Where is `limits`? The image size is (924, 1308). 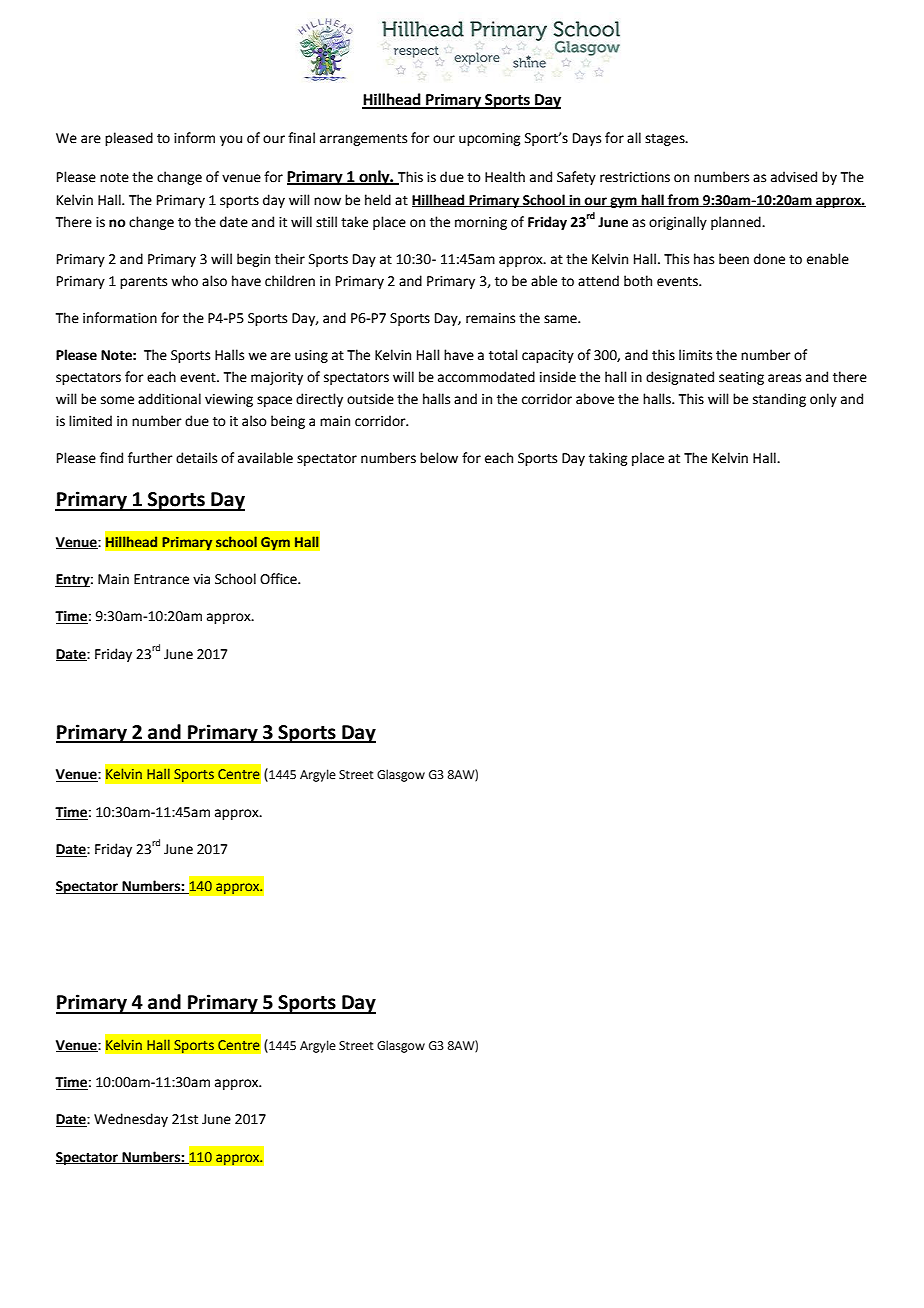 limits is located at coordinates (695, 355).
